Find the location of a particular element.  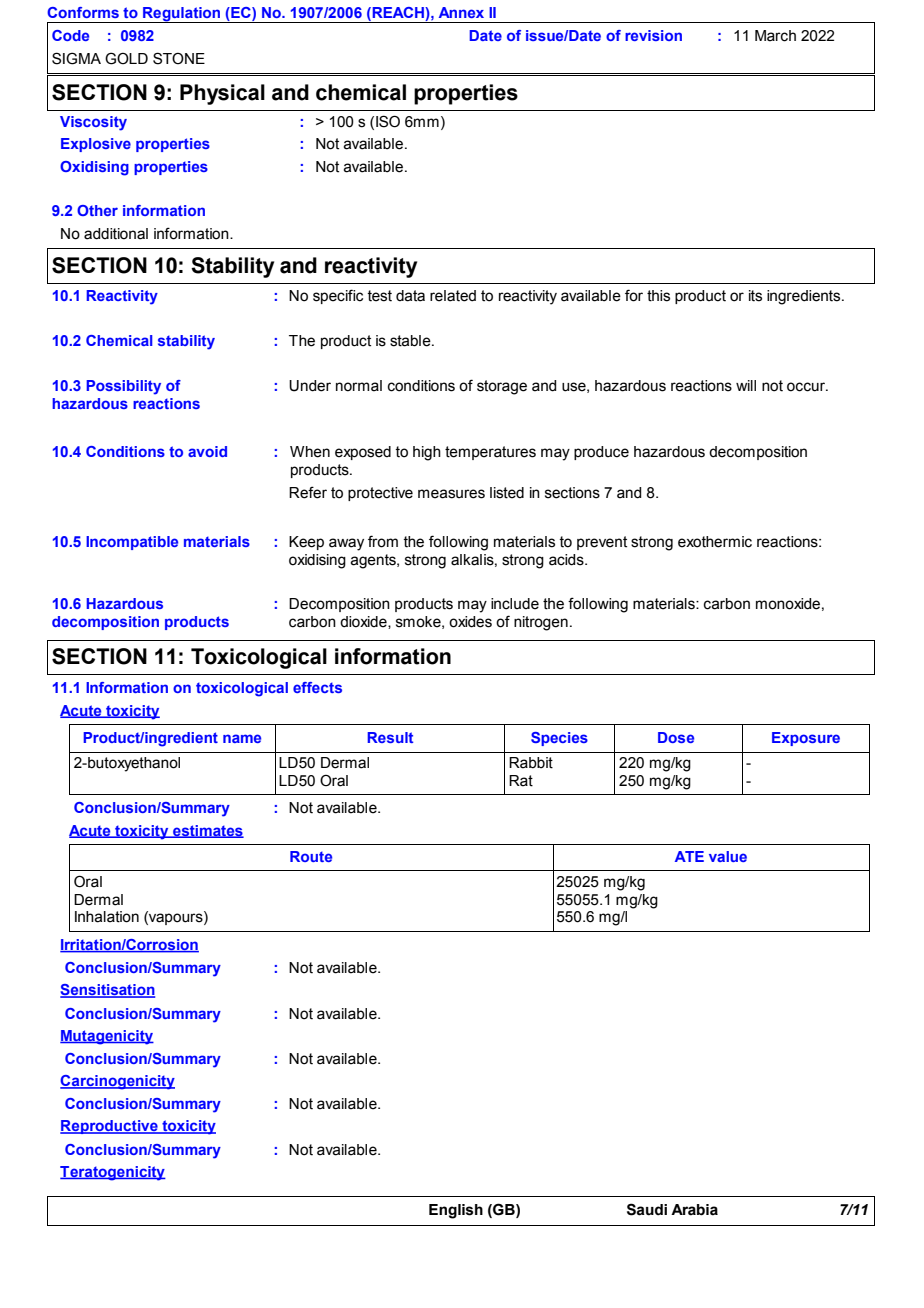

Route is located at coordinates (311, 856).
